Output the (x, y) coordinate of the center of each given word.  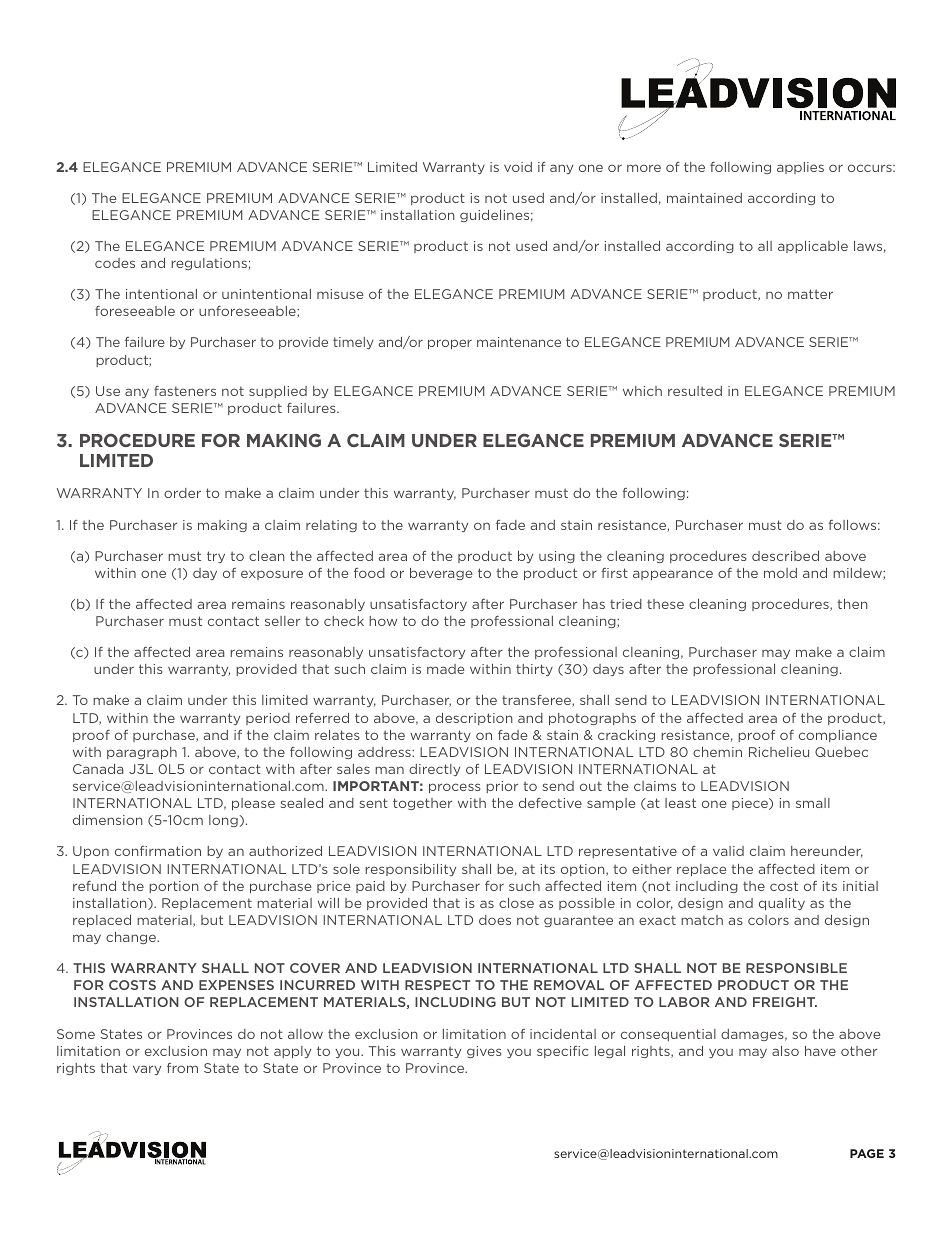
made (446, 669)
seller (282, 621)
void (518, 167)
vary (147, 1070)
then (852, 604)
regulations (209, 264)
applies (800, 168)
